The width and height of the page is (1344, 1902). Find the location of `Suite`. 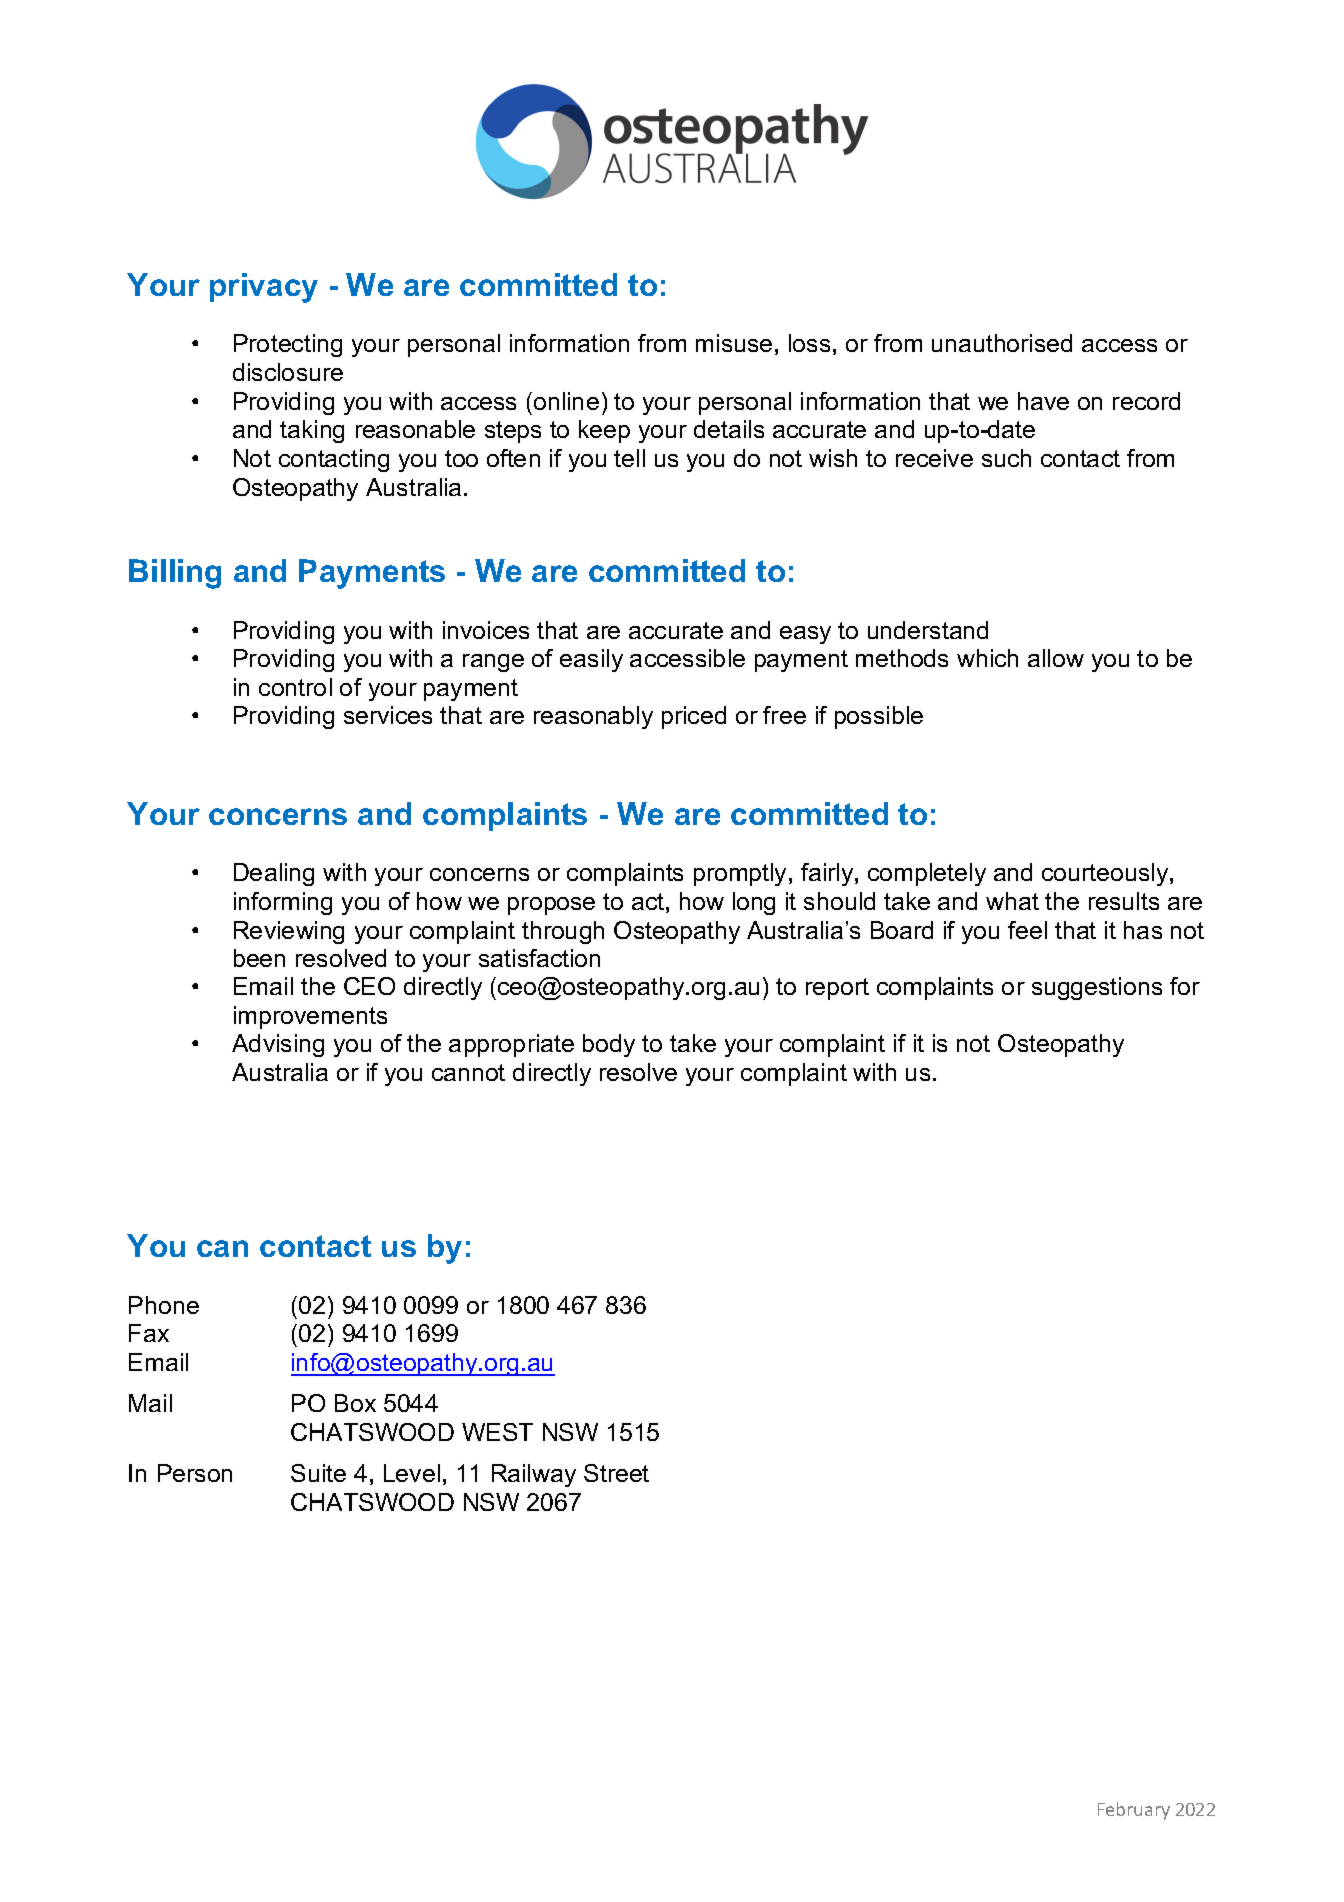

Suite is located at coordinates (318, 1473).
